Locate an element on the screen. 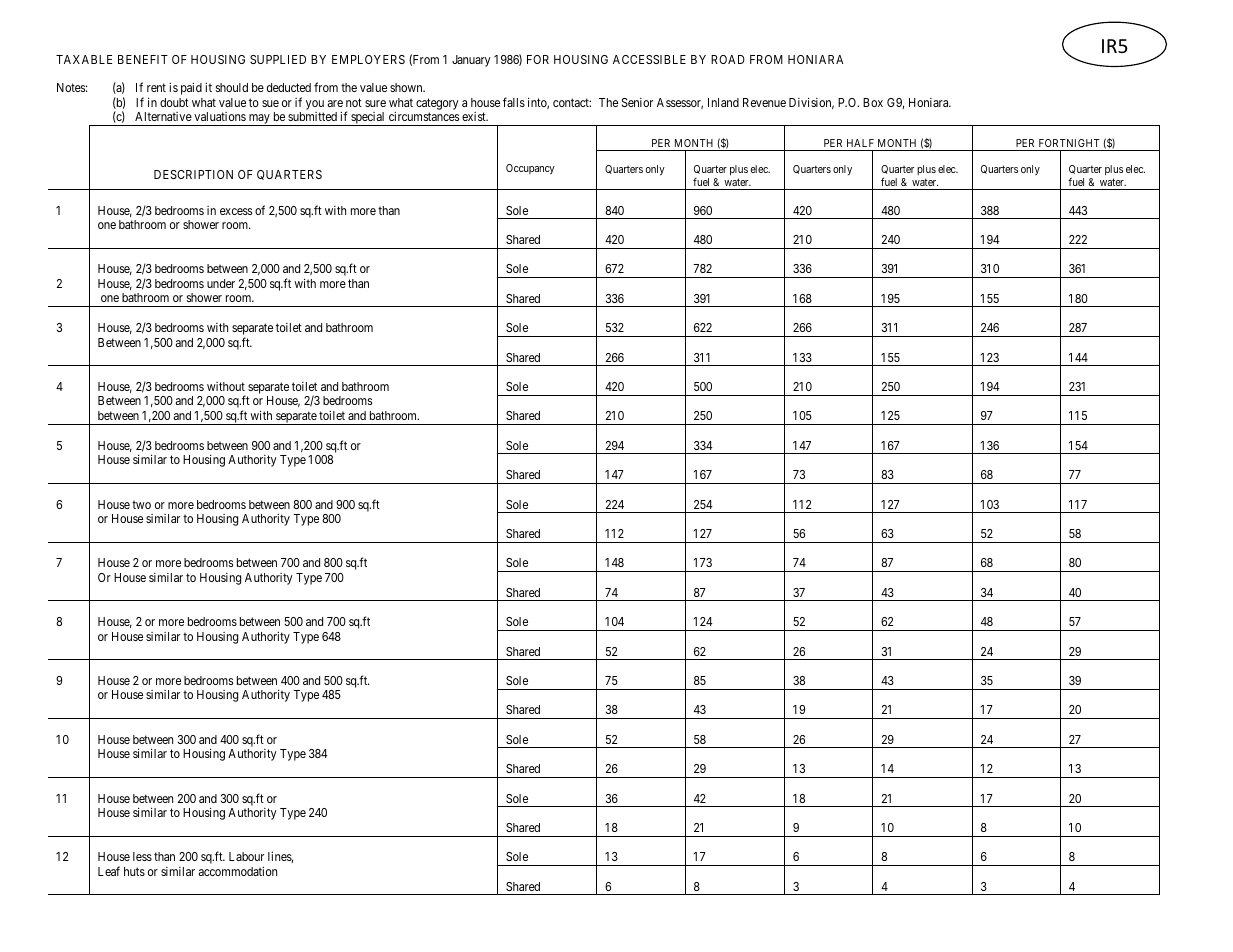 The image size is (1233, 952). under is located at coordinates (221, 283).
